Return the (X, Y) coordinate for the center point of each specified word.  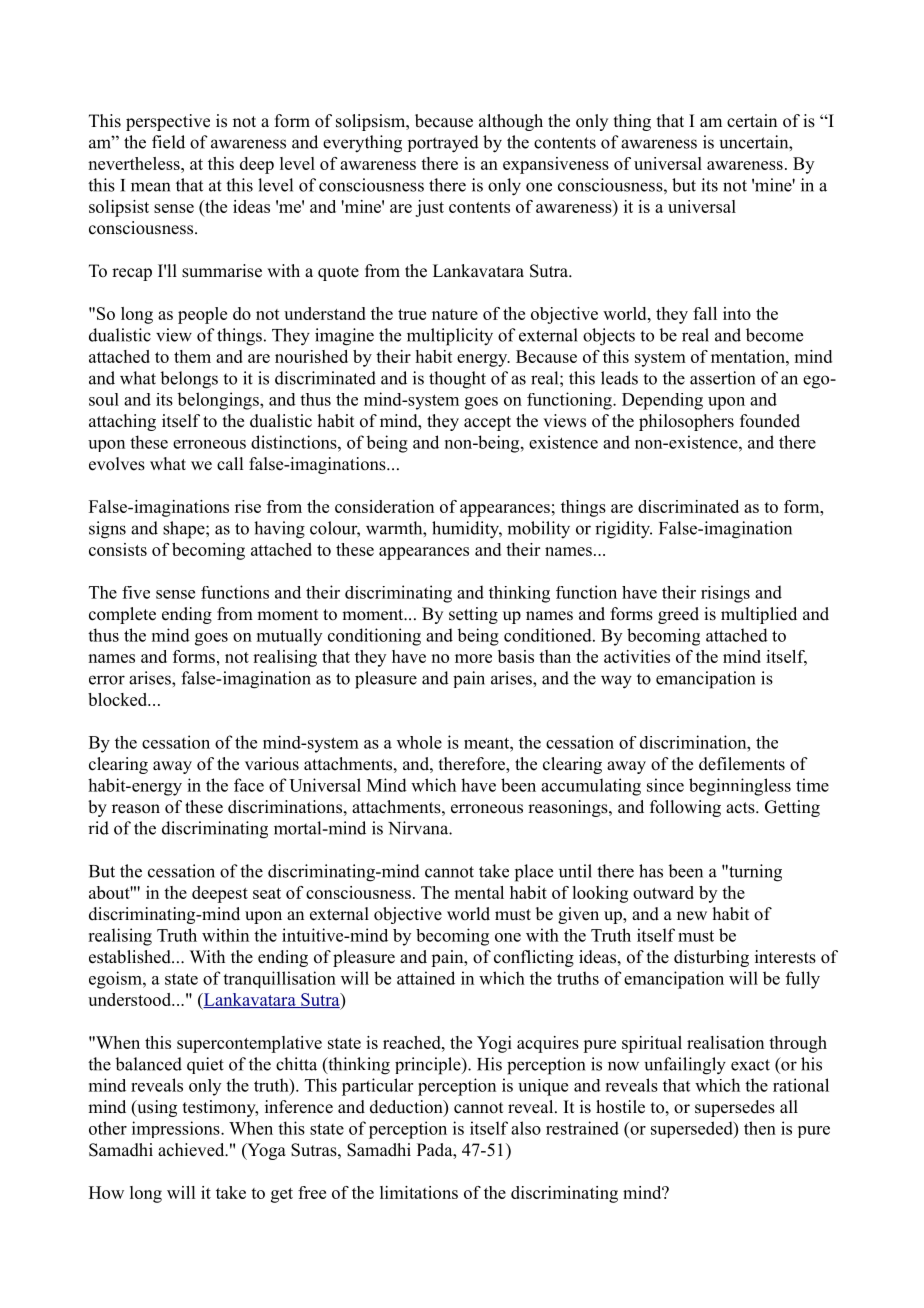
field (168, 142)
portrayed (443, 144)
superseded (693, 1130)
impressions (177, 1129)
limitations (419, 1192)
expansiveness (556, 165)
